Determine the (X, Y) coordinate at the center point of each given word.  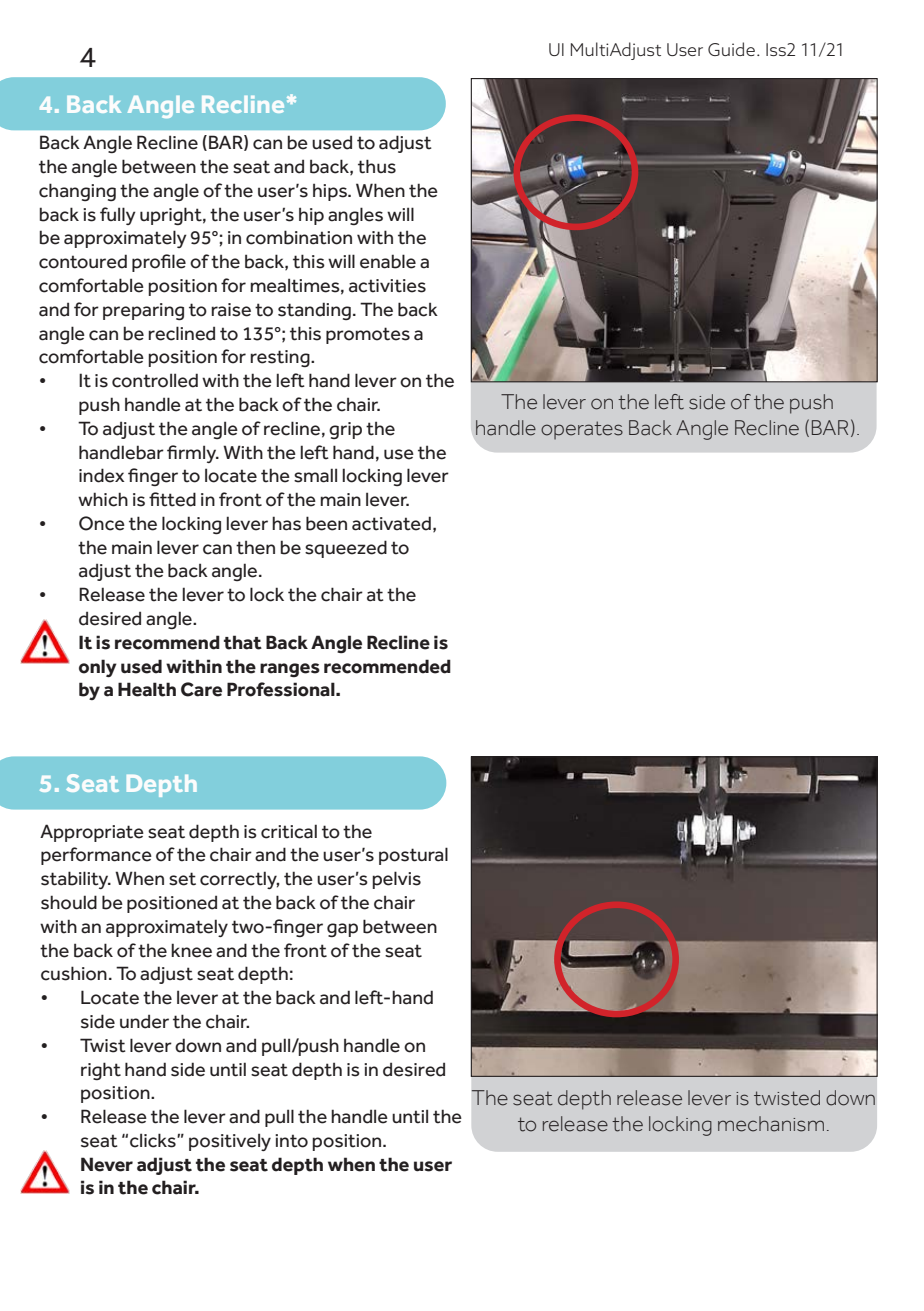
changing (77, 192)
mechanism (771, 1124)
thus (377, 166)
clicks (154, 1140)
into (291, 1141)
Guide (731, 49)
